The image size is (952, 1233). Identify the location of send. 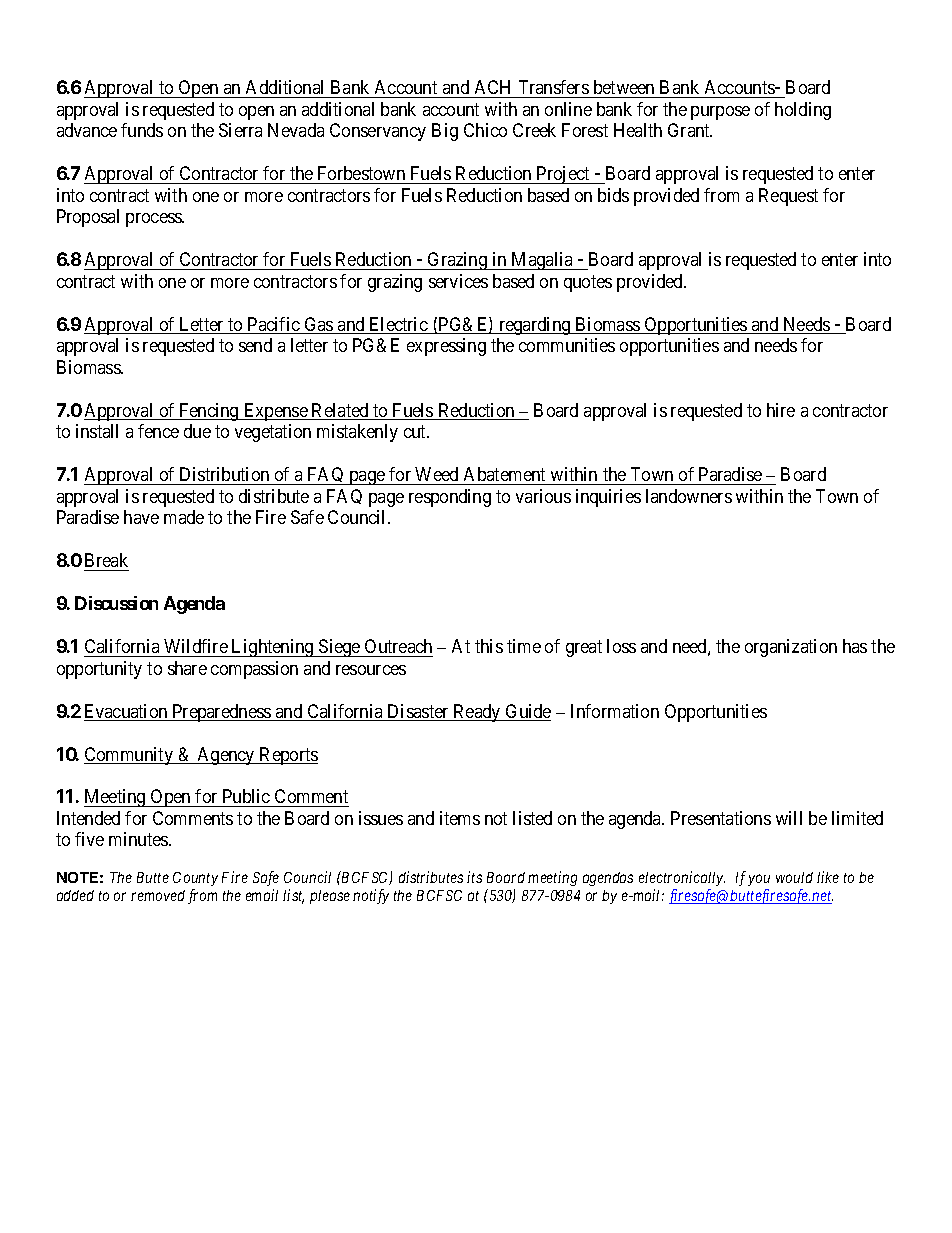
(255, 345).
